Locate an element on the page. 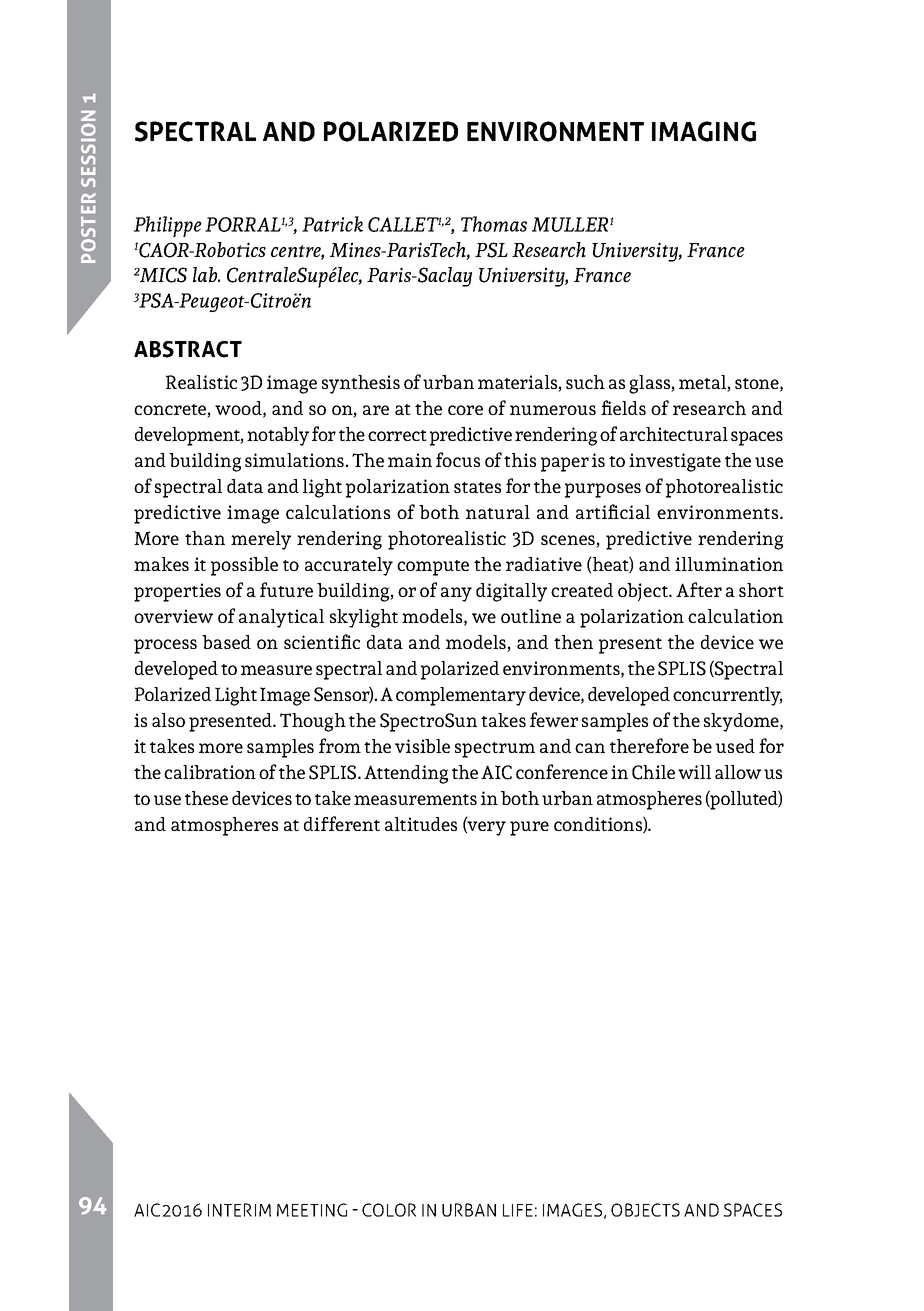 This document has width=924, height=1311. notably is located at coordinates (278, 436).
